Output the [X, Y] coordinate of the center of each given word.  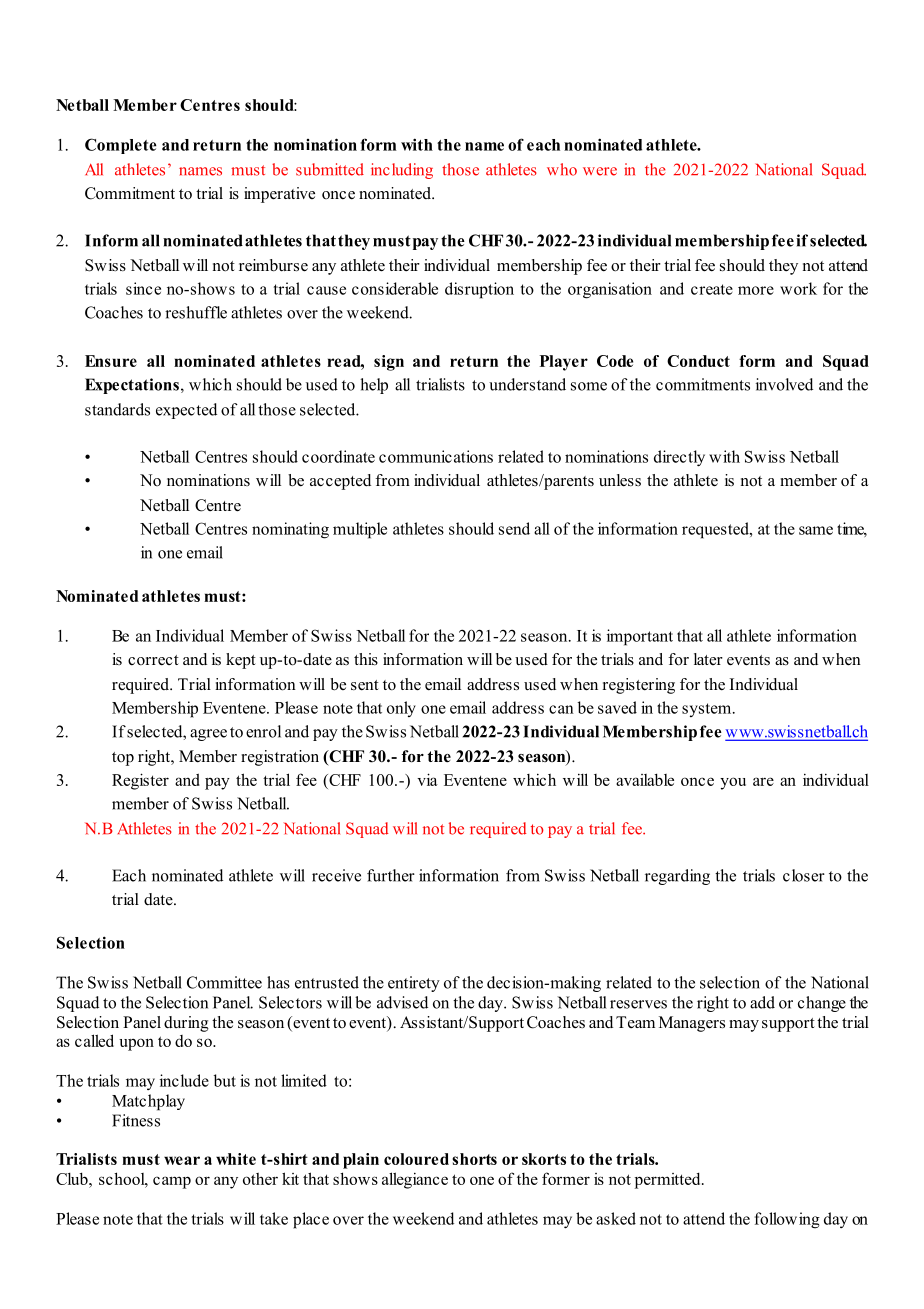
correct [153, 660]
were [600, 171]
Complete [121, 146]
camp [172, 1182]
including [402, 171]
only [401, 709]
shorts [474, 1159]
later [708, 659]
